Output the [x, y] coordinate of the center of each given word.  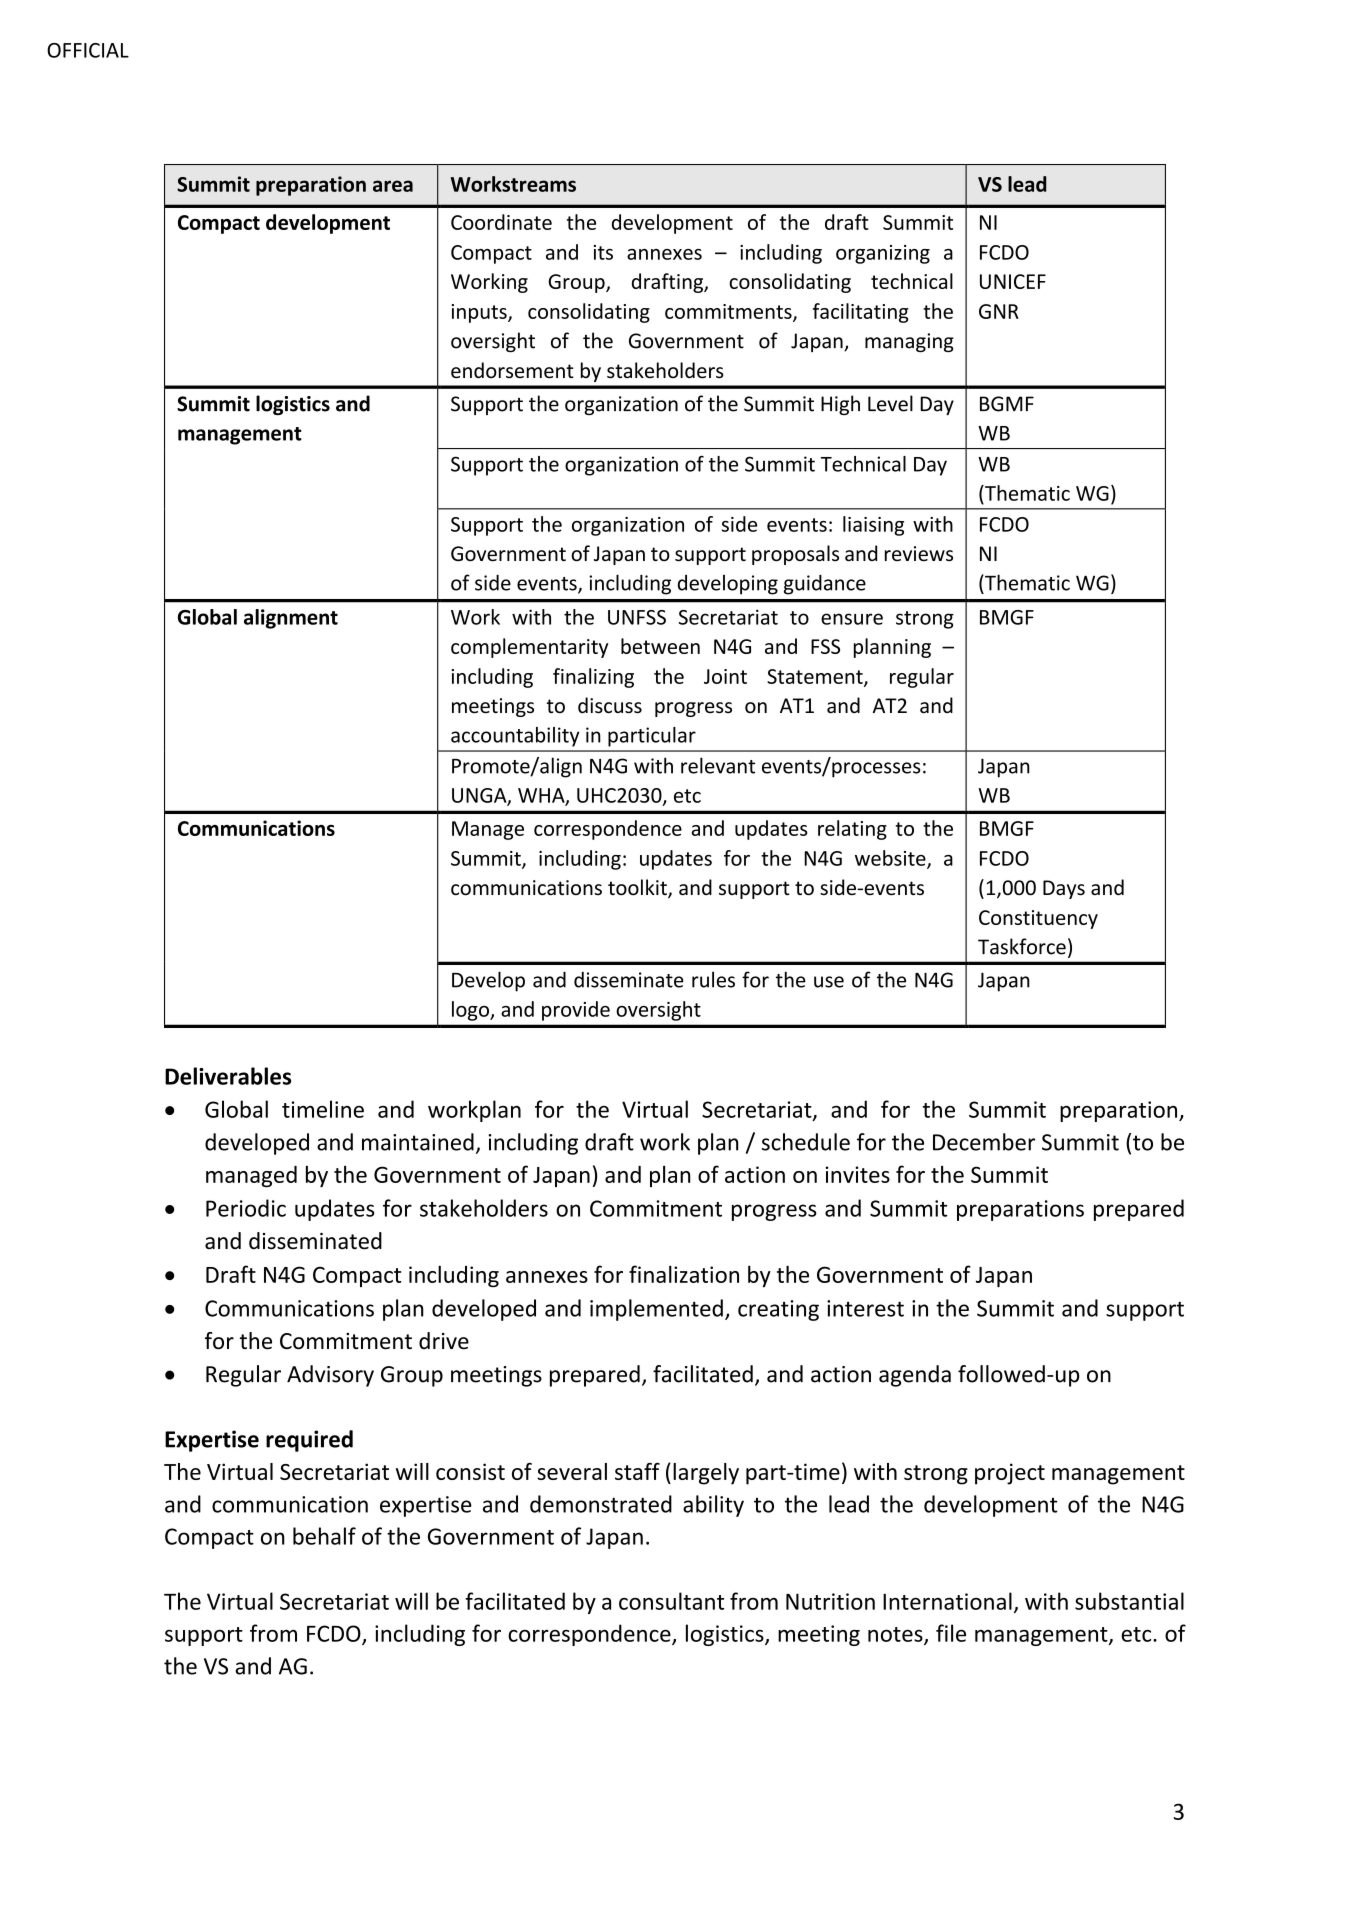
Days [1064, 889]
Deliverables [228, 1076]
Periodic [246, 1208]
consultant [671, 1601]
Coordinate [501, 222]
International [947, 1601]
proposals [795, 555]
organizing [883, 254]
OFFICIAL [88, 50]
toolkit [638, 888]
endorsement [512, 370]
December [984, 1142]
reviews [919, 554]
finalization [684, 1274]
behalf [324, 1536]
